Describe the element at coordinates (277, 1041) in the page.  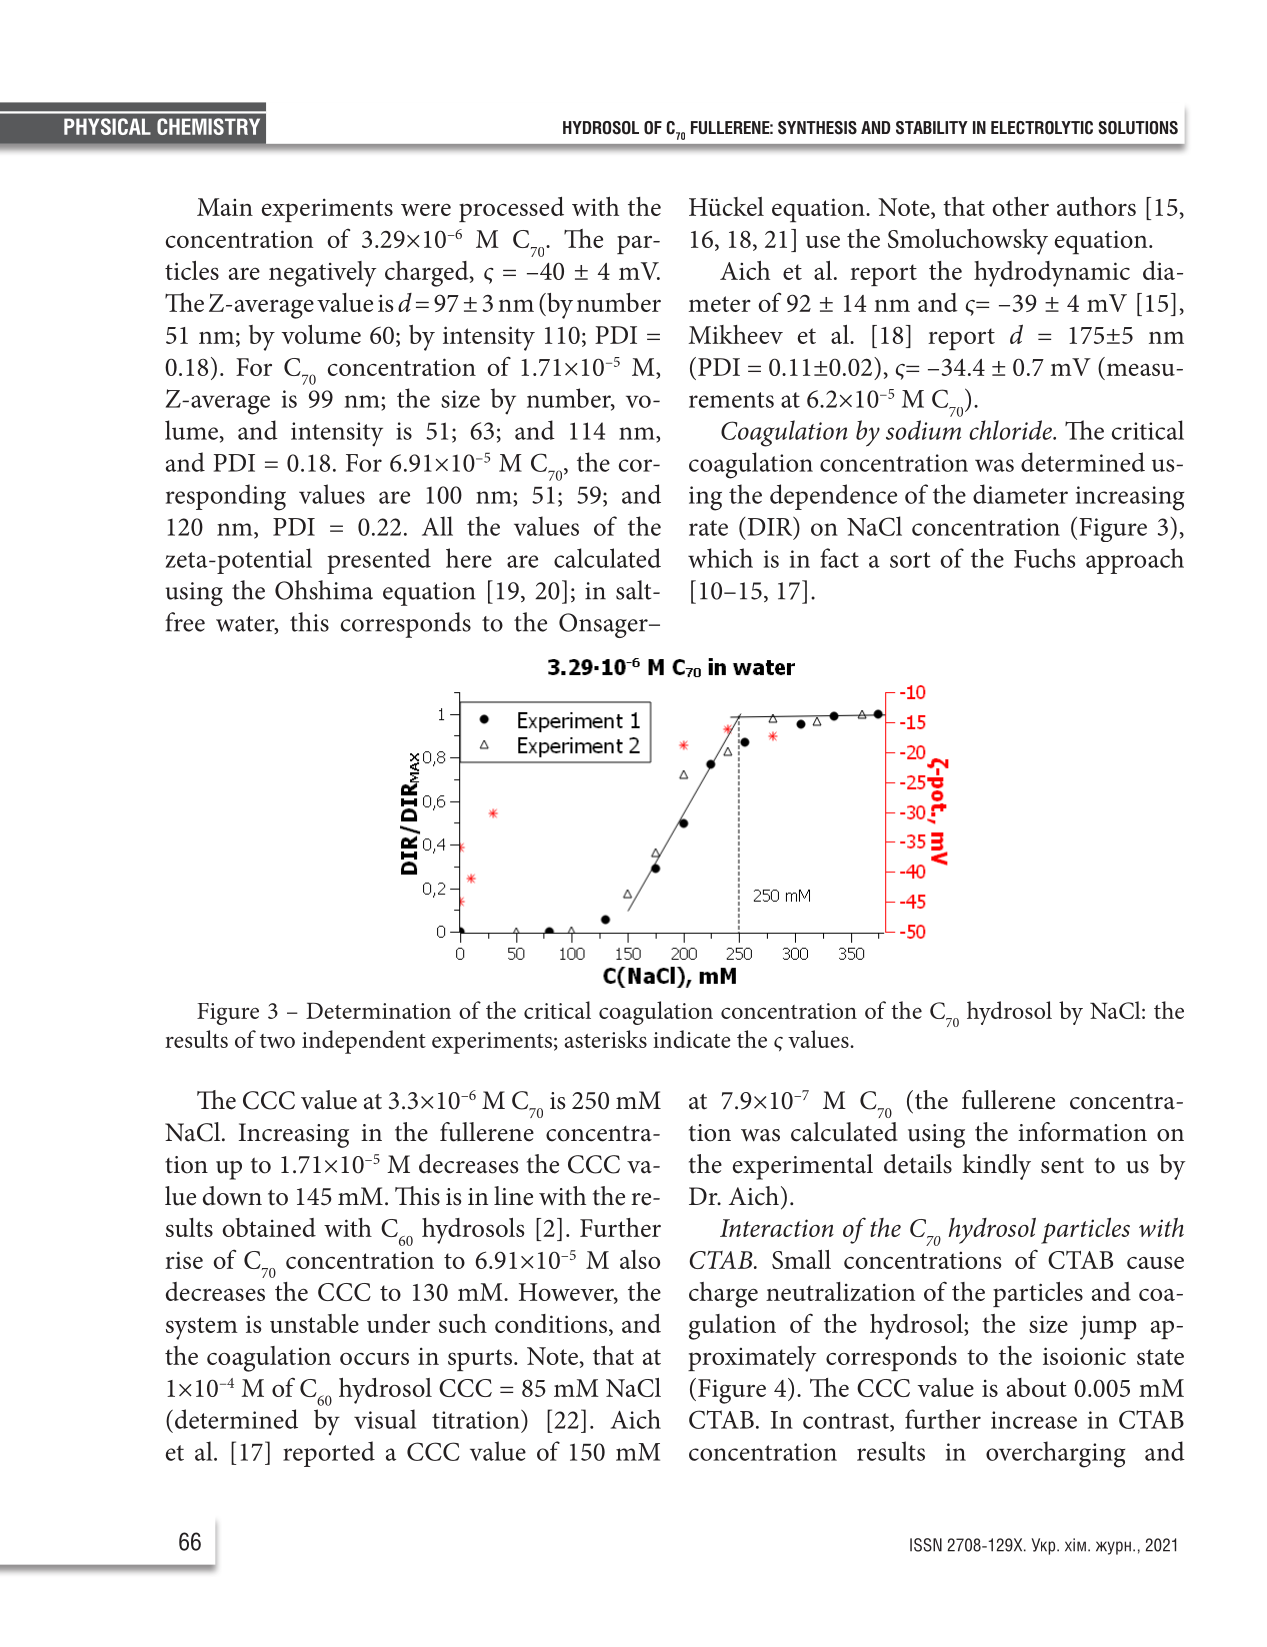
I see `two` at that location.
